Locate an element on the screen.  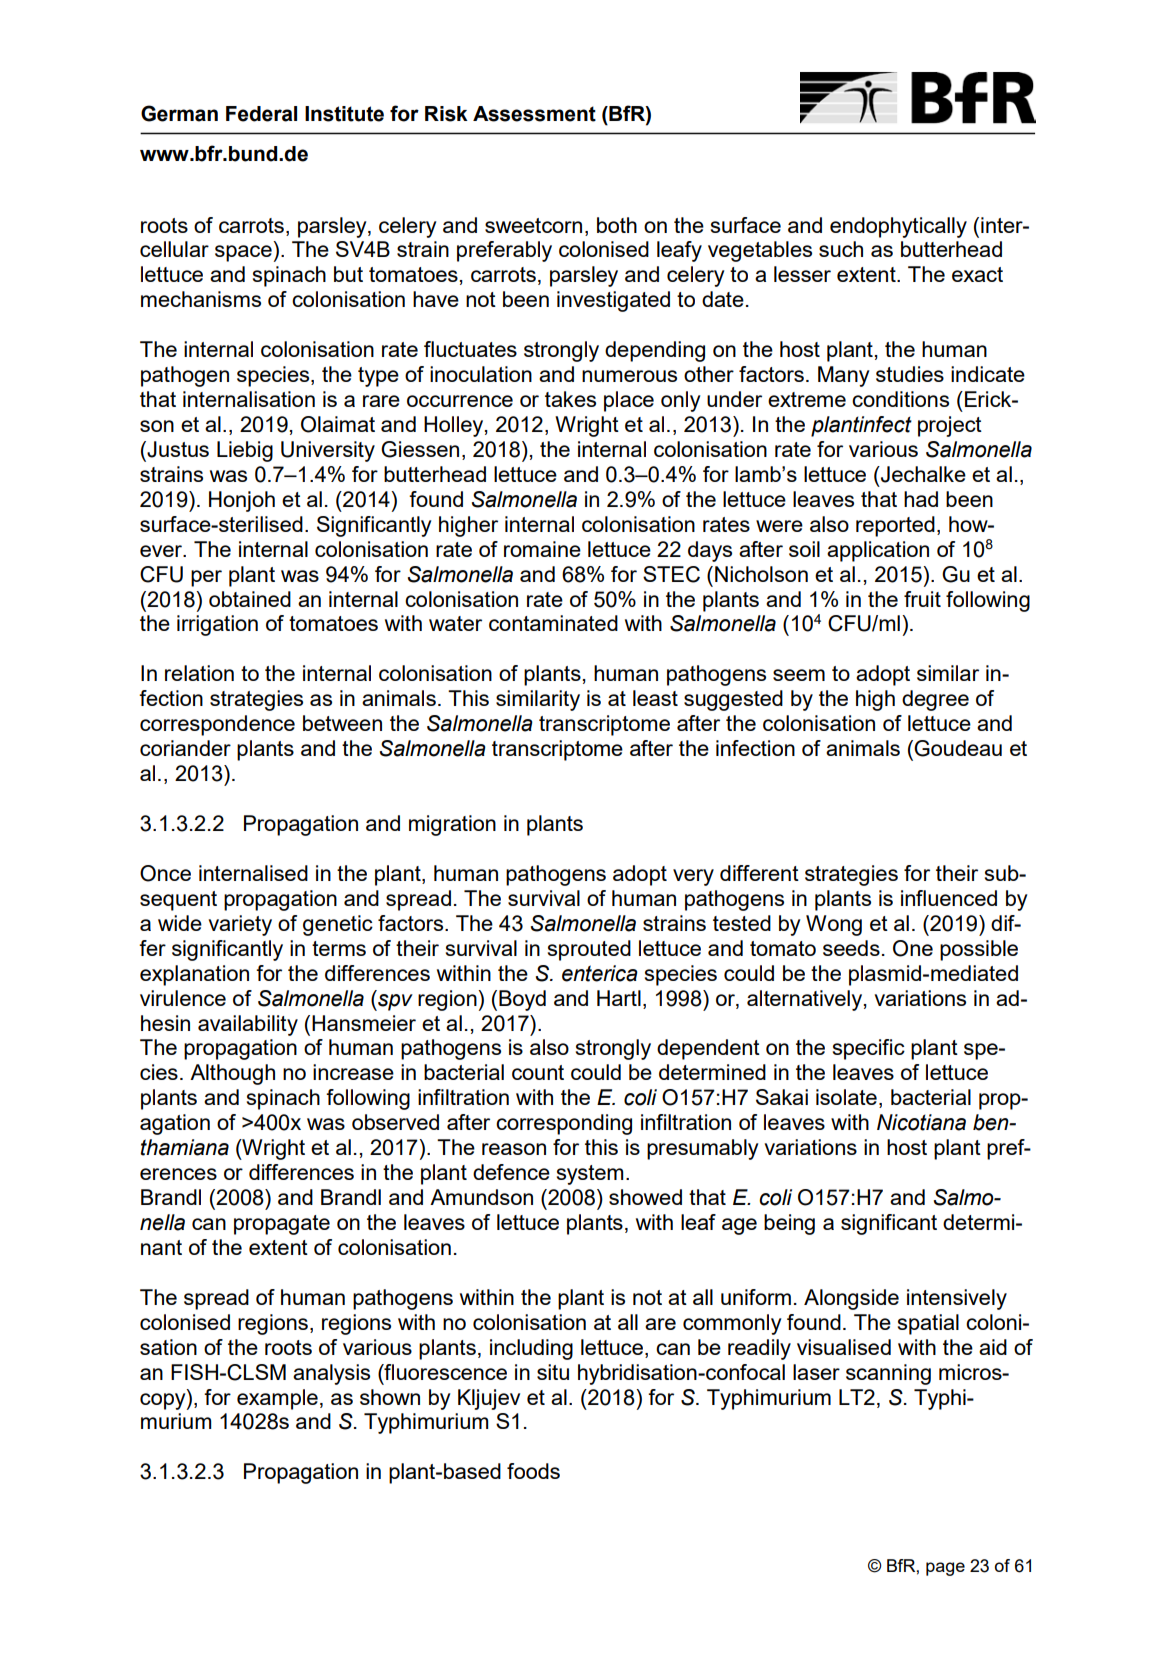
Nicotiana is located at coordinates (921, 1122).
